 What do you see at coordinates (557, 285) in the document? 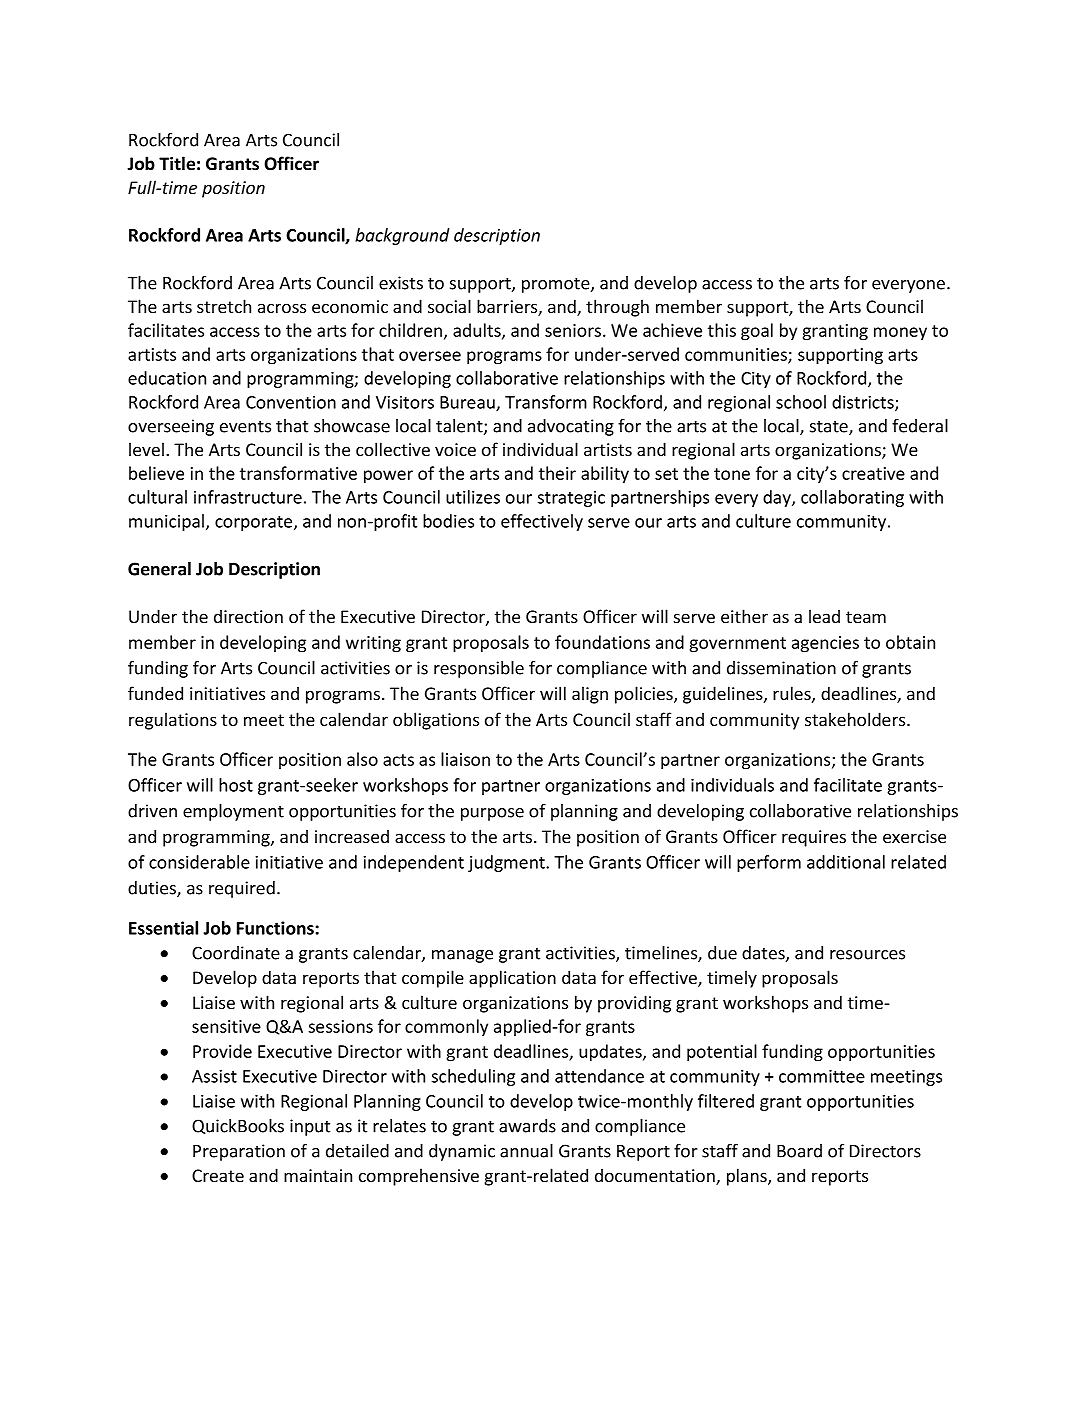
I see `promote` at bounding box center [557, 285].
